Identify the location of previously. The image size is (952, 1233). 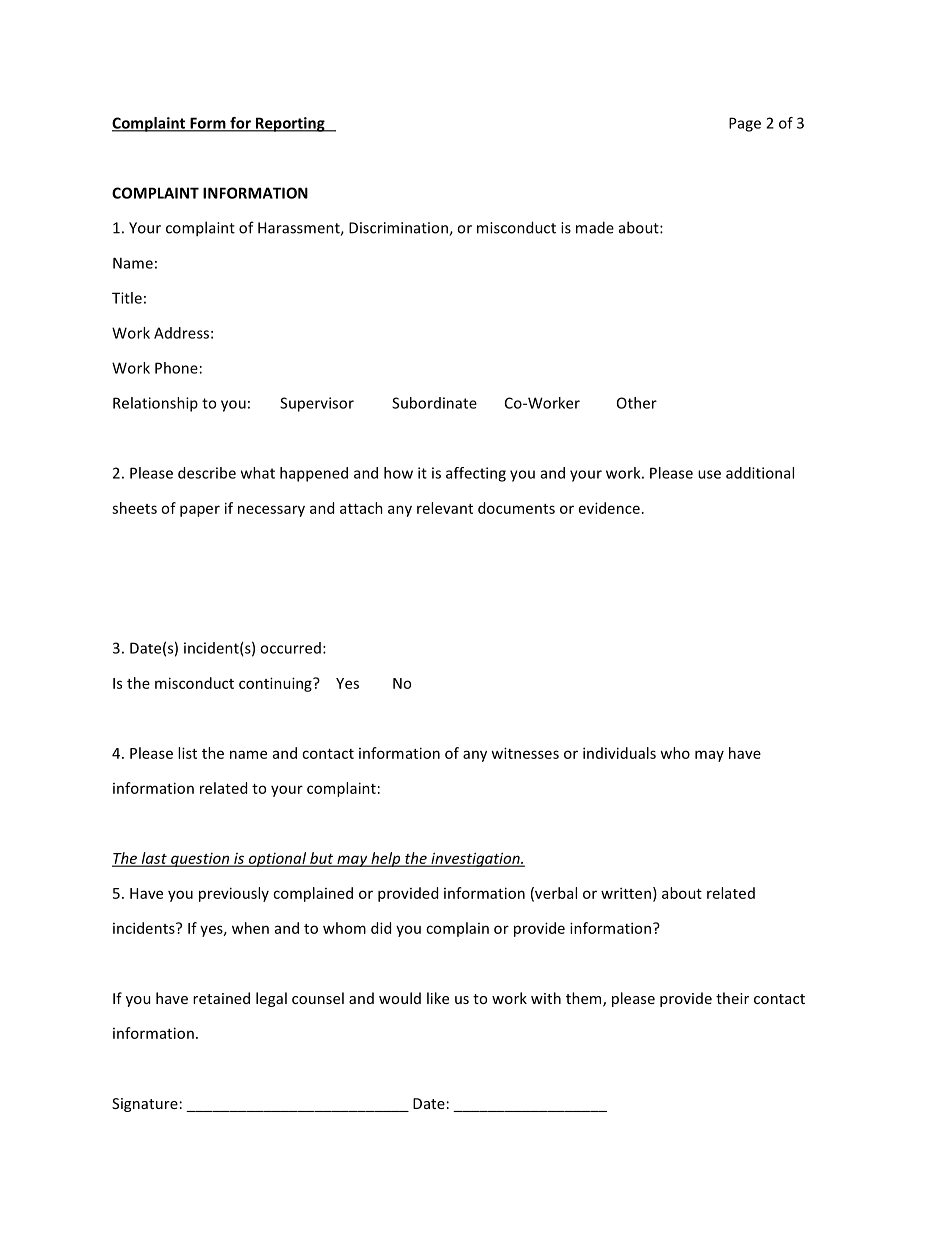
(234, 894).
